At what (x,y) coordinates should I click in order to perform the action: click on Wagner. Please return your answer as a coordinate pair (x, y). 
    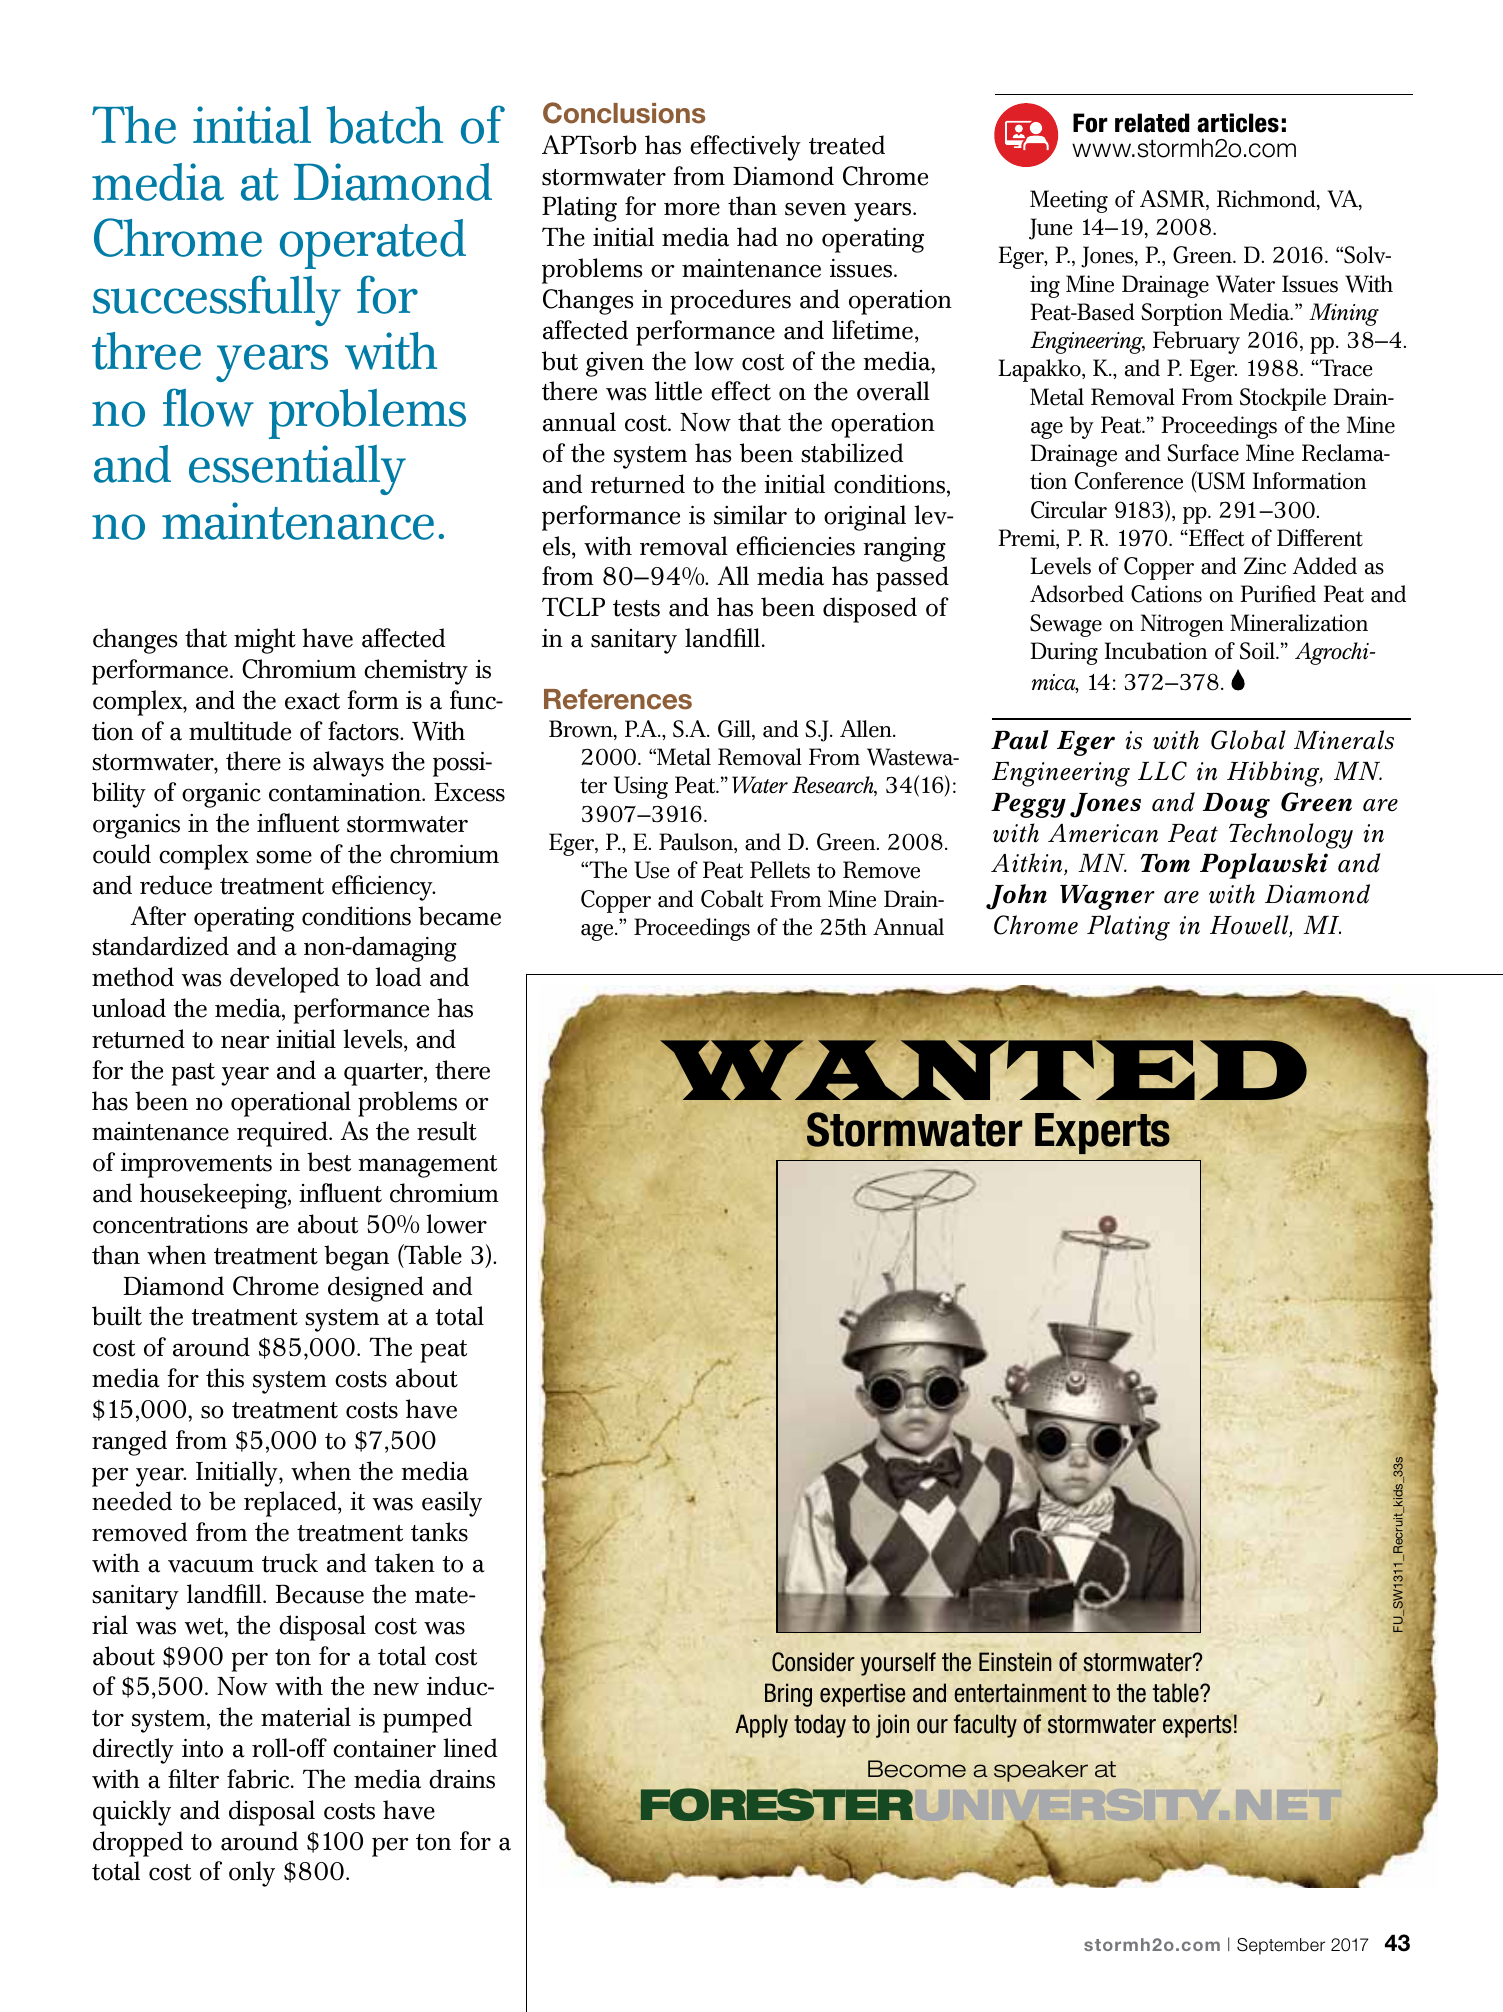
    Looking at the image, I should click on (1107, 897).
